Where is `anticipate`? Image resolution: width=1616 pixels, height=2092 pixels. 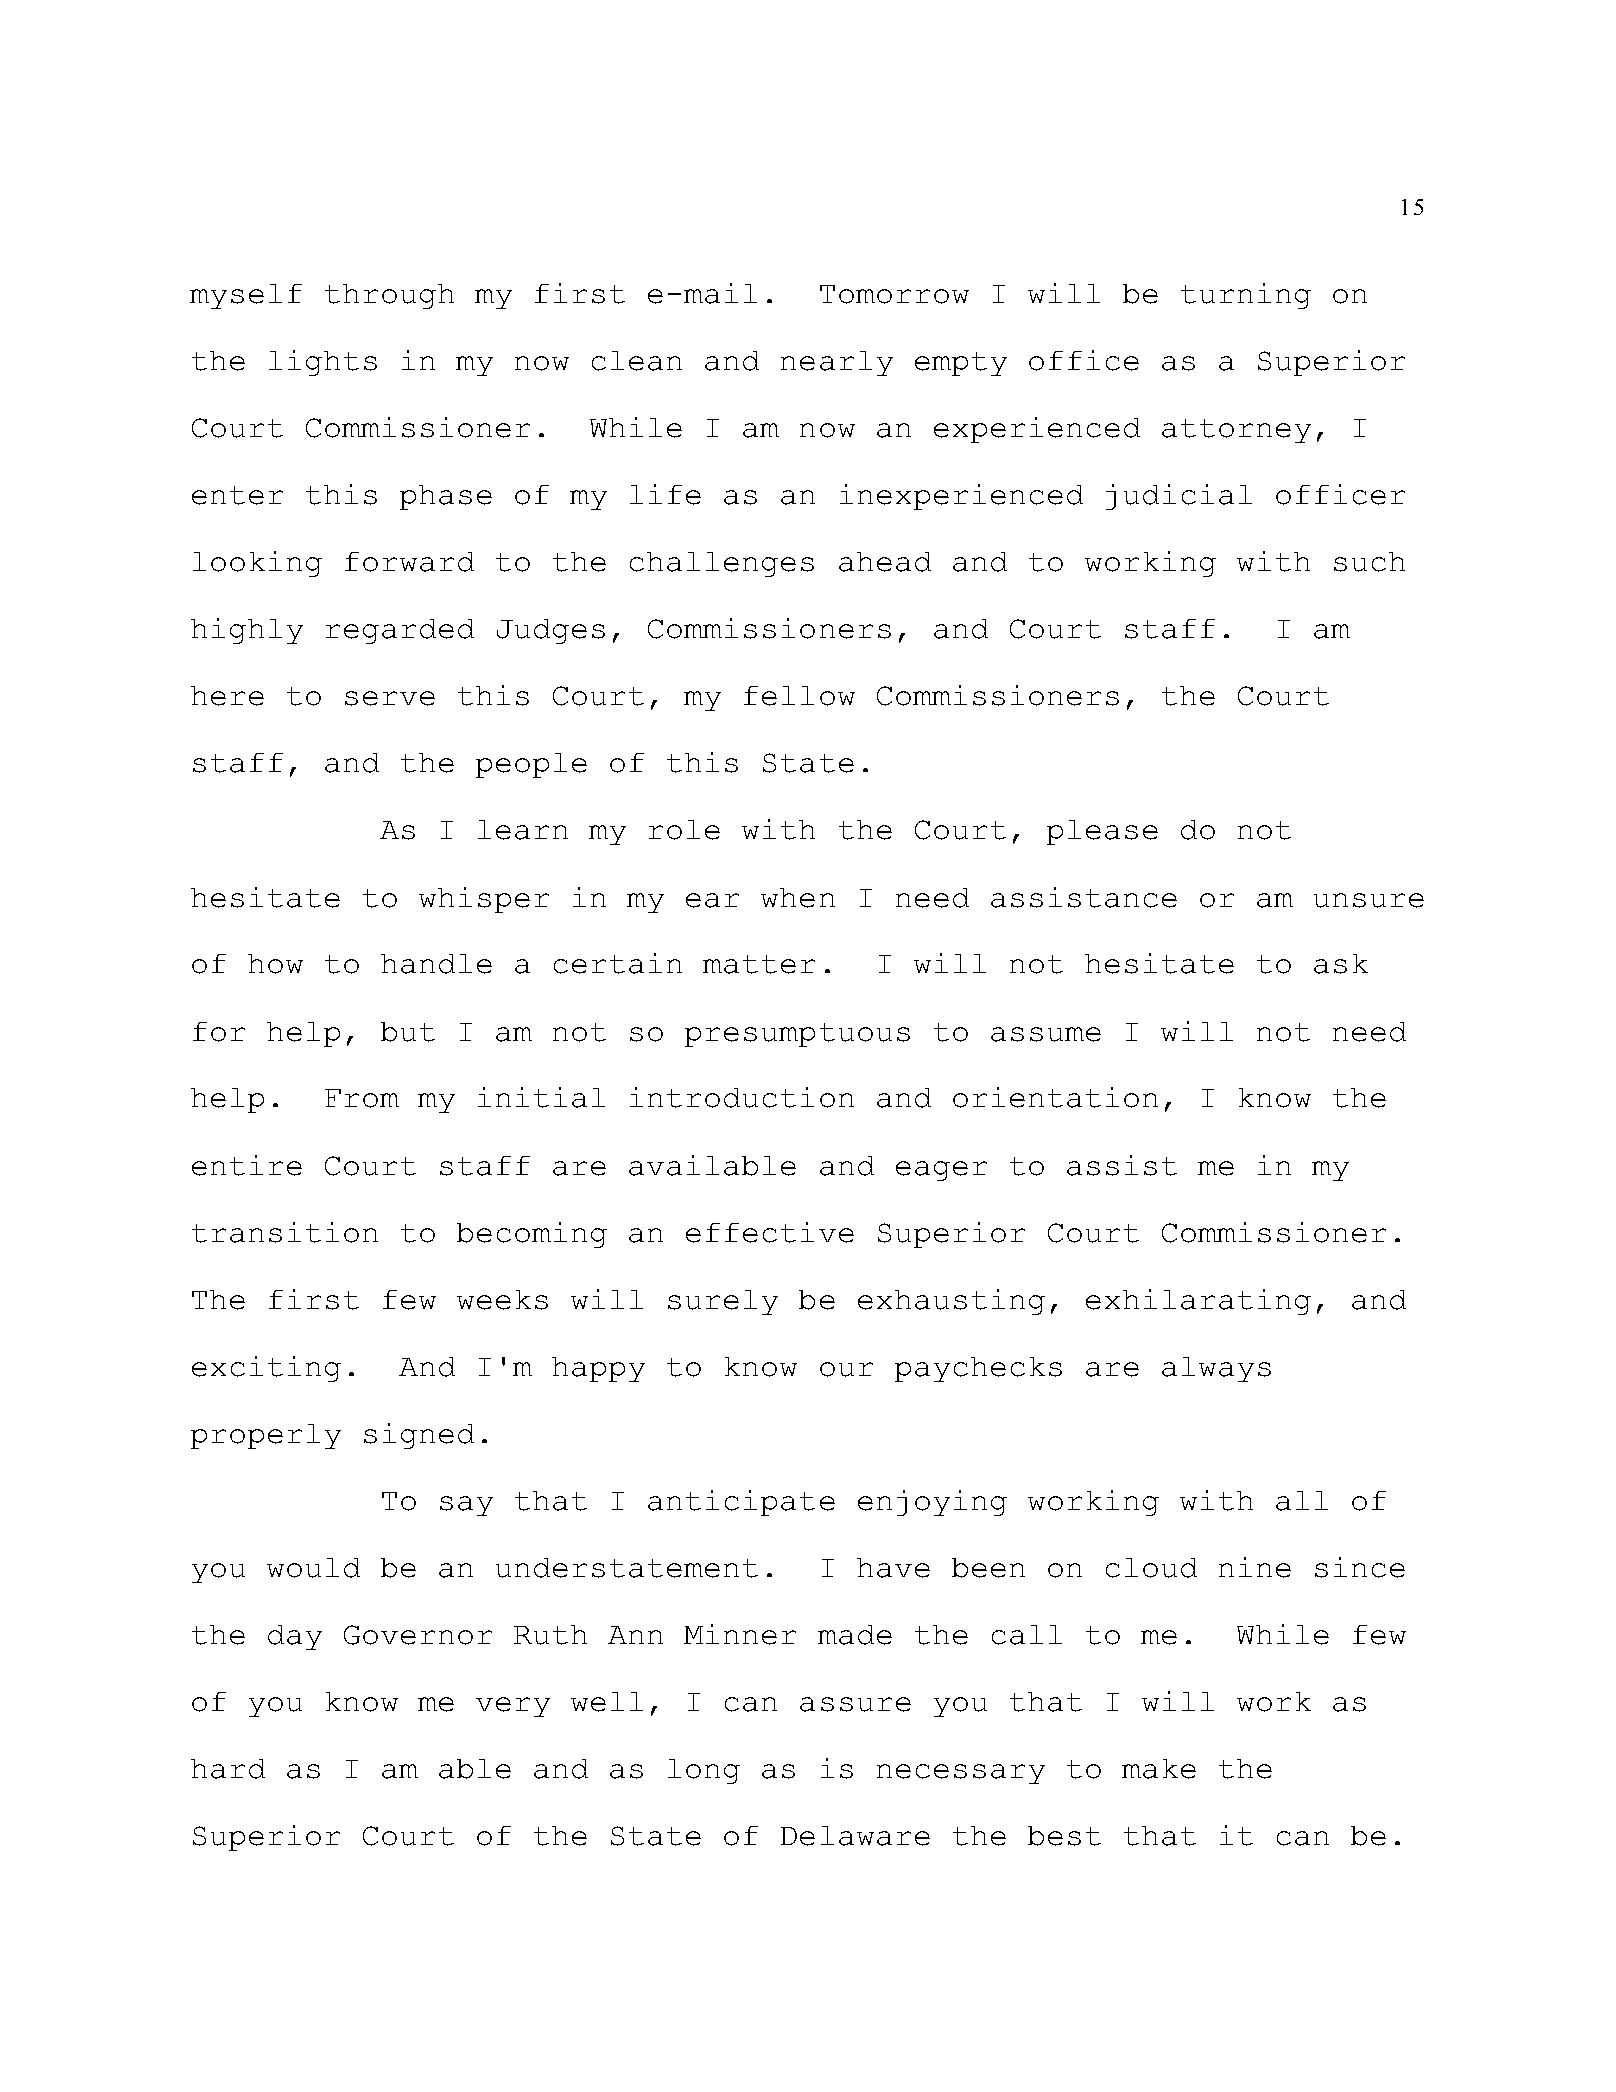
anticipate is located at coordinates (741, 1503).
